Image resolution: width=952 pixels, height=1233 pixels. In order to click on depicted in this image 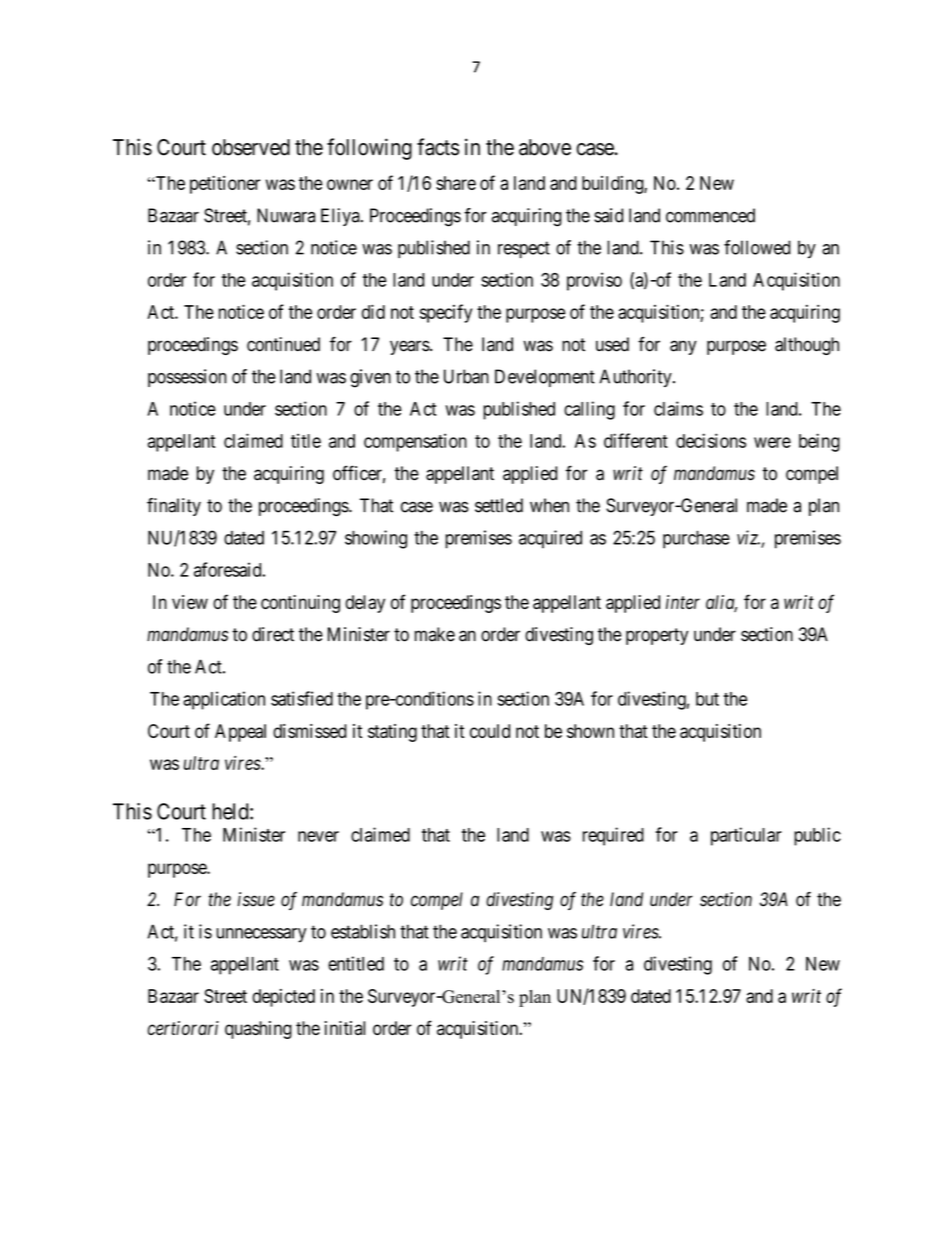, I will do `click(283, 998)`.
